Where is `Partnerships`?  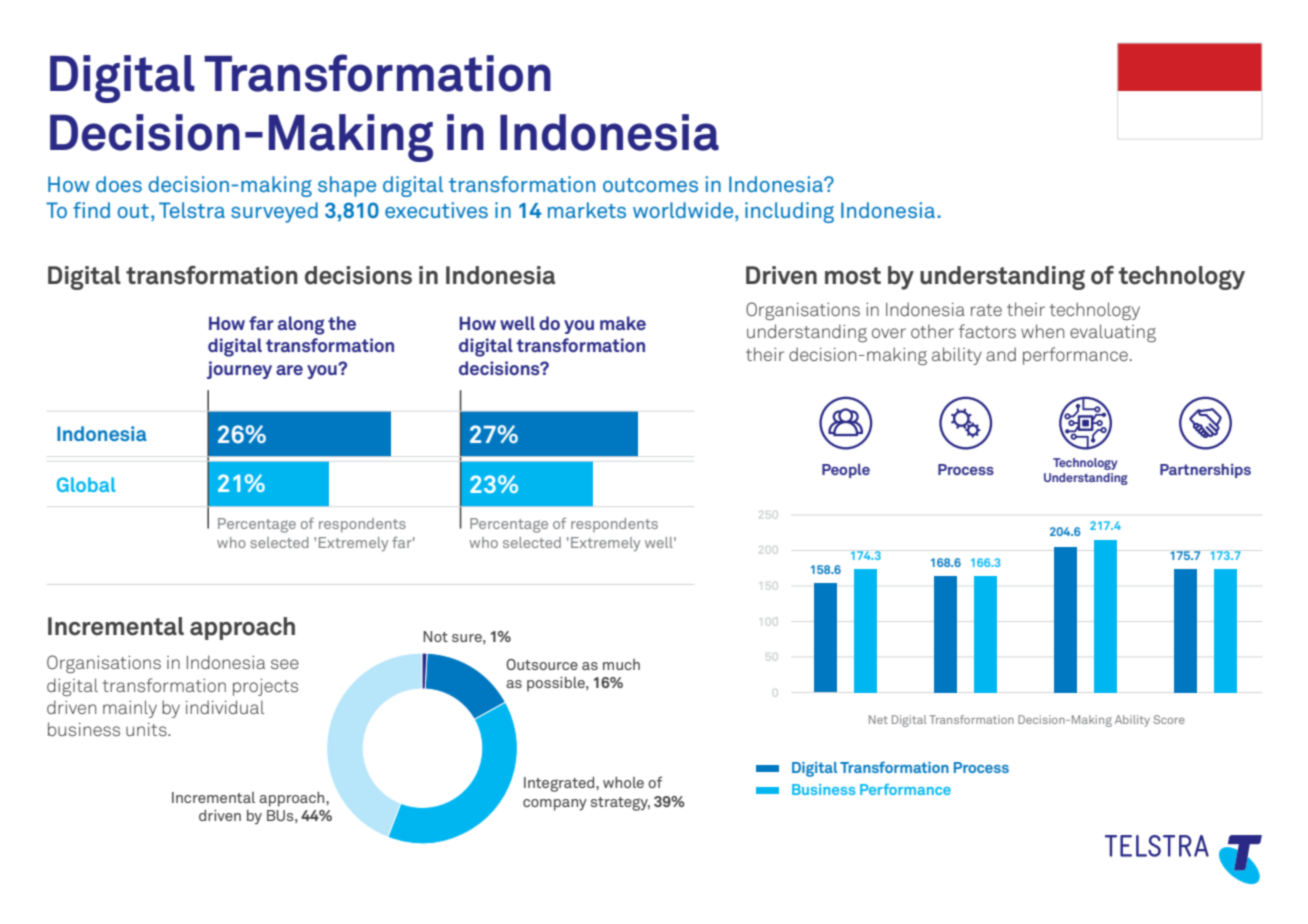 Partnerships is located at coordinates (1205, 471).
